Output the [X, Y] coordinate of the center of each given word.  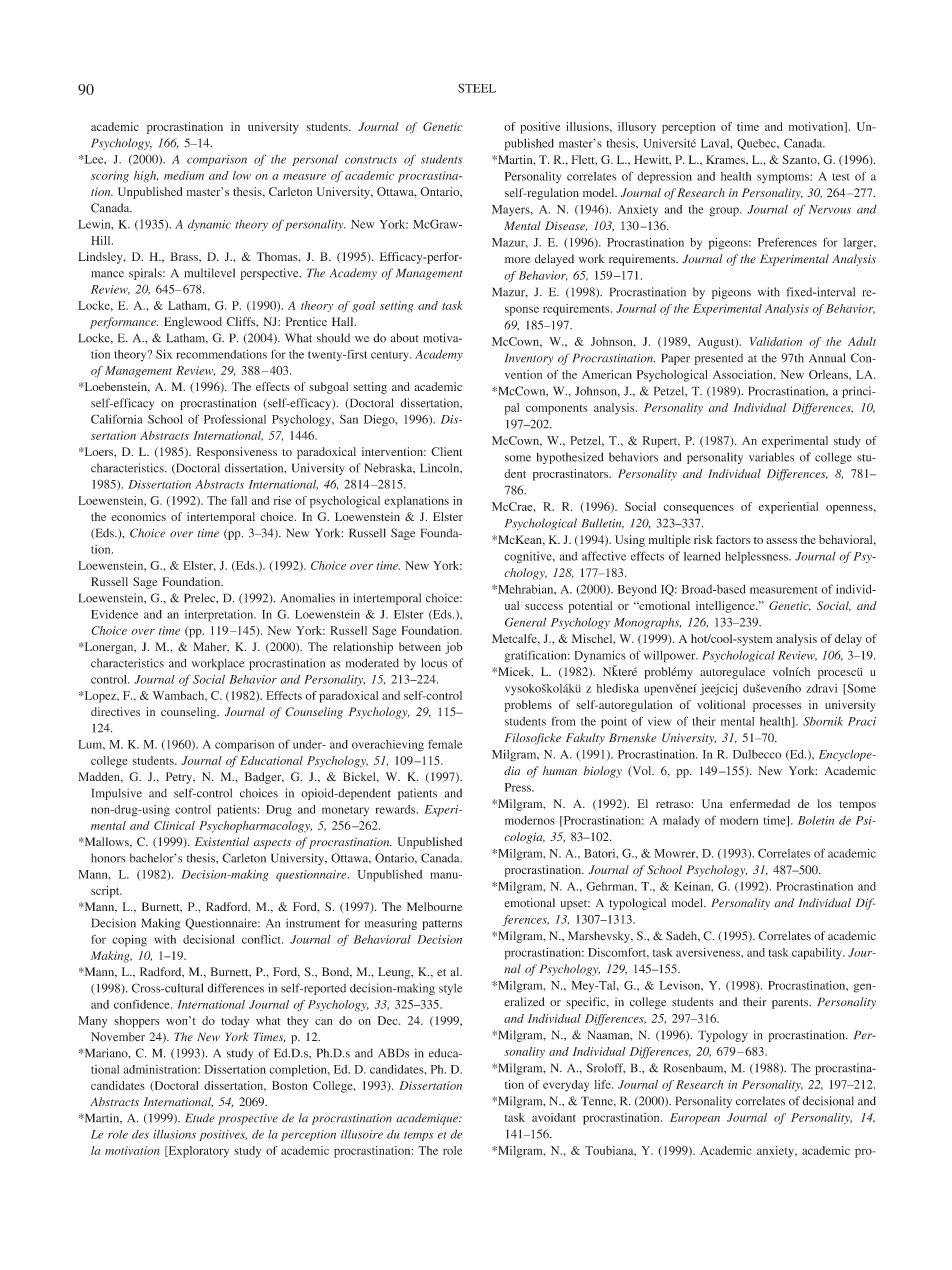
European [695, 1119]
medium [184, 175]
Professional [235, 419]
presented [719, 359]
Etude [200, 1118]
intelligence [726, 607]
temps [419, 1136]
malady [681, 822]
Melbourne [435, 906]
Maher [211, 647]
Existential [222, 841]
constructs [371, 160]
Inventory [529, 359]
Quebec [757, 144]
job [454, 648]
